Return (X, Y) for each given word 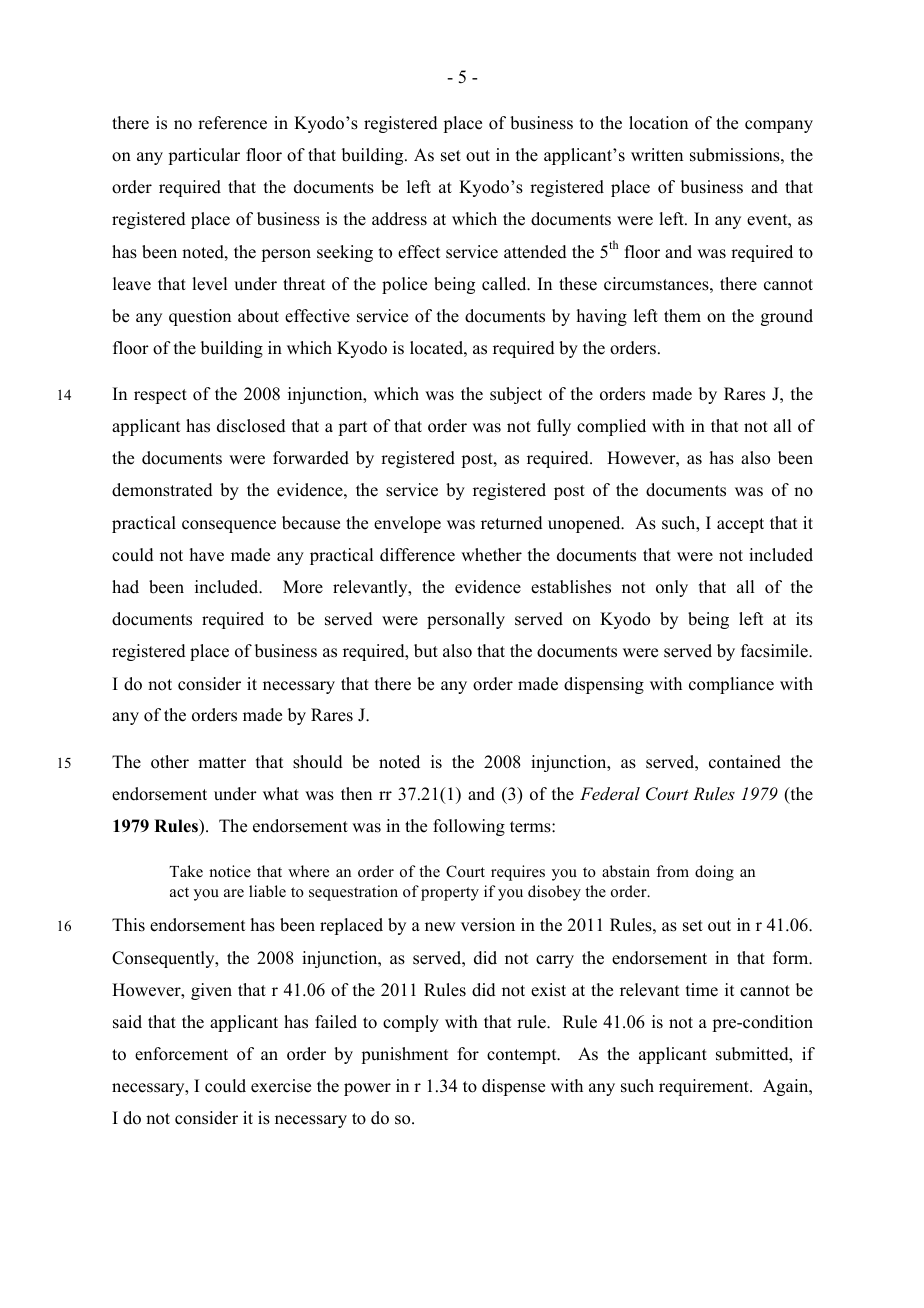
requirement (705, 1087)
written (657, 155)
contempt (523, 1056)
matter (222, 763)
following (469, 827)
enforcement (181, 1054)
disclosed (251, 426)
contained (745, 762)
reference (232, 123)
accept (740, 525)
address (399, 219)
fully (554, 427)
